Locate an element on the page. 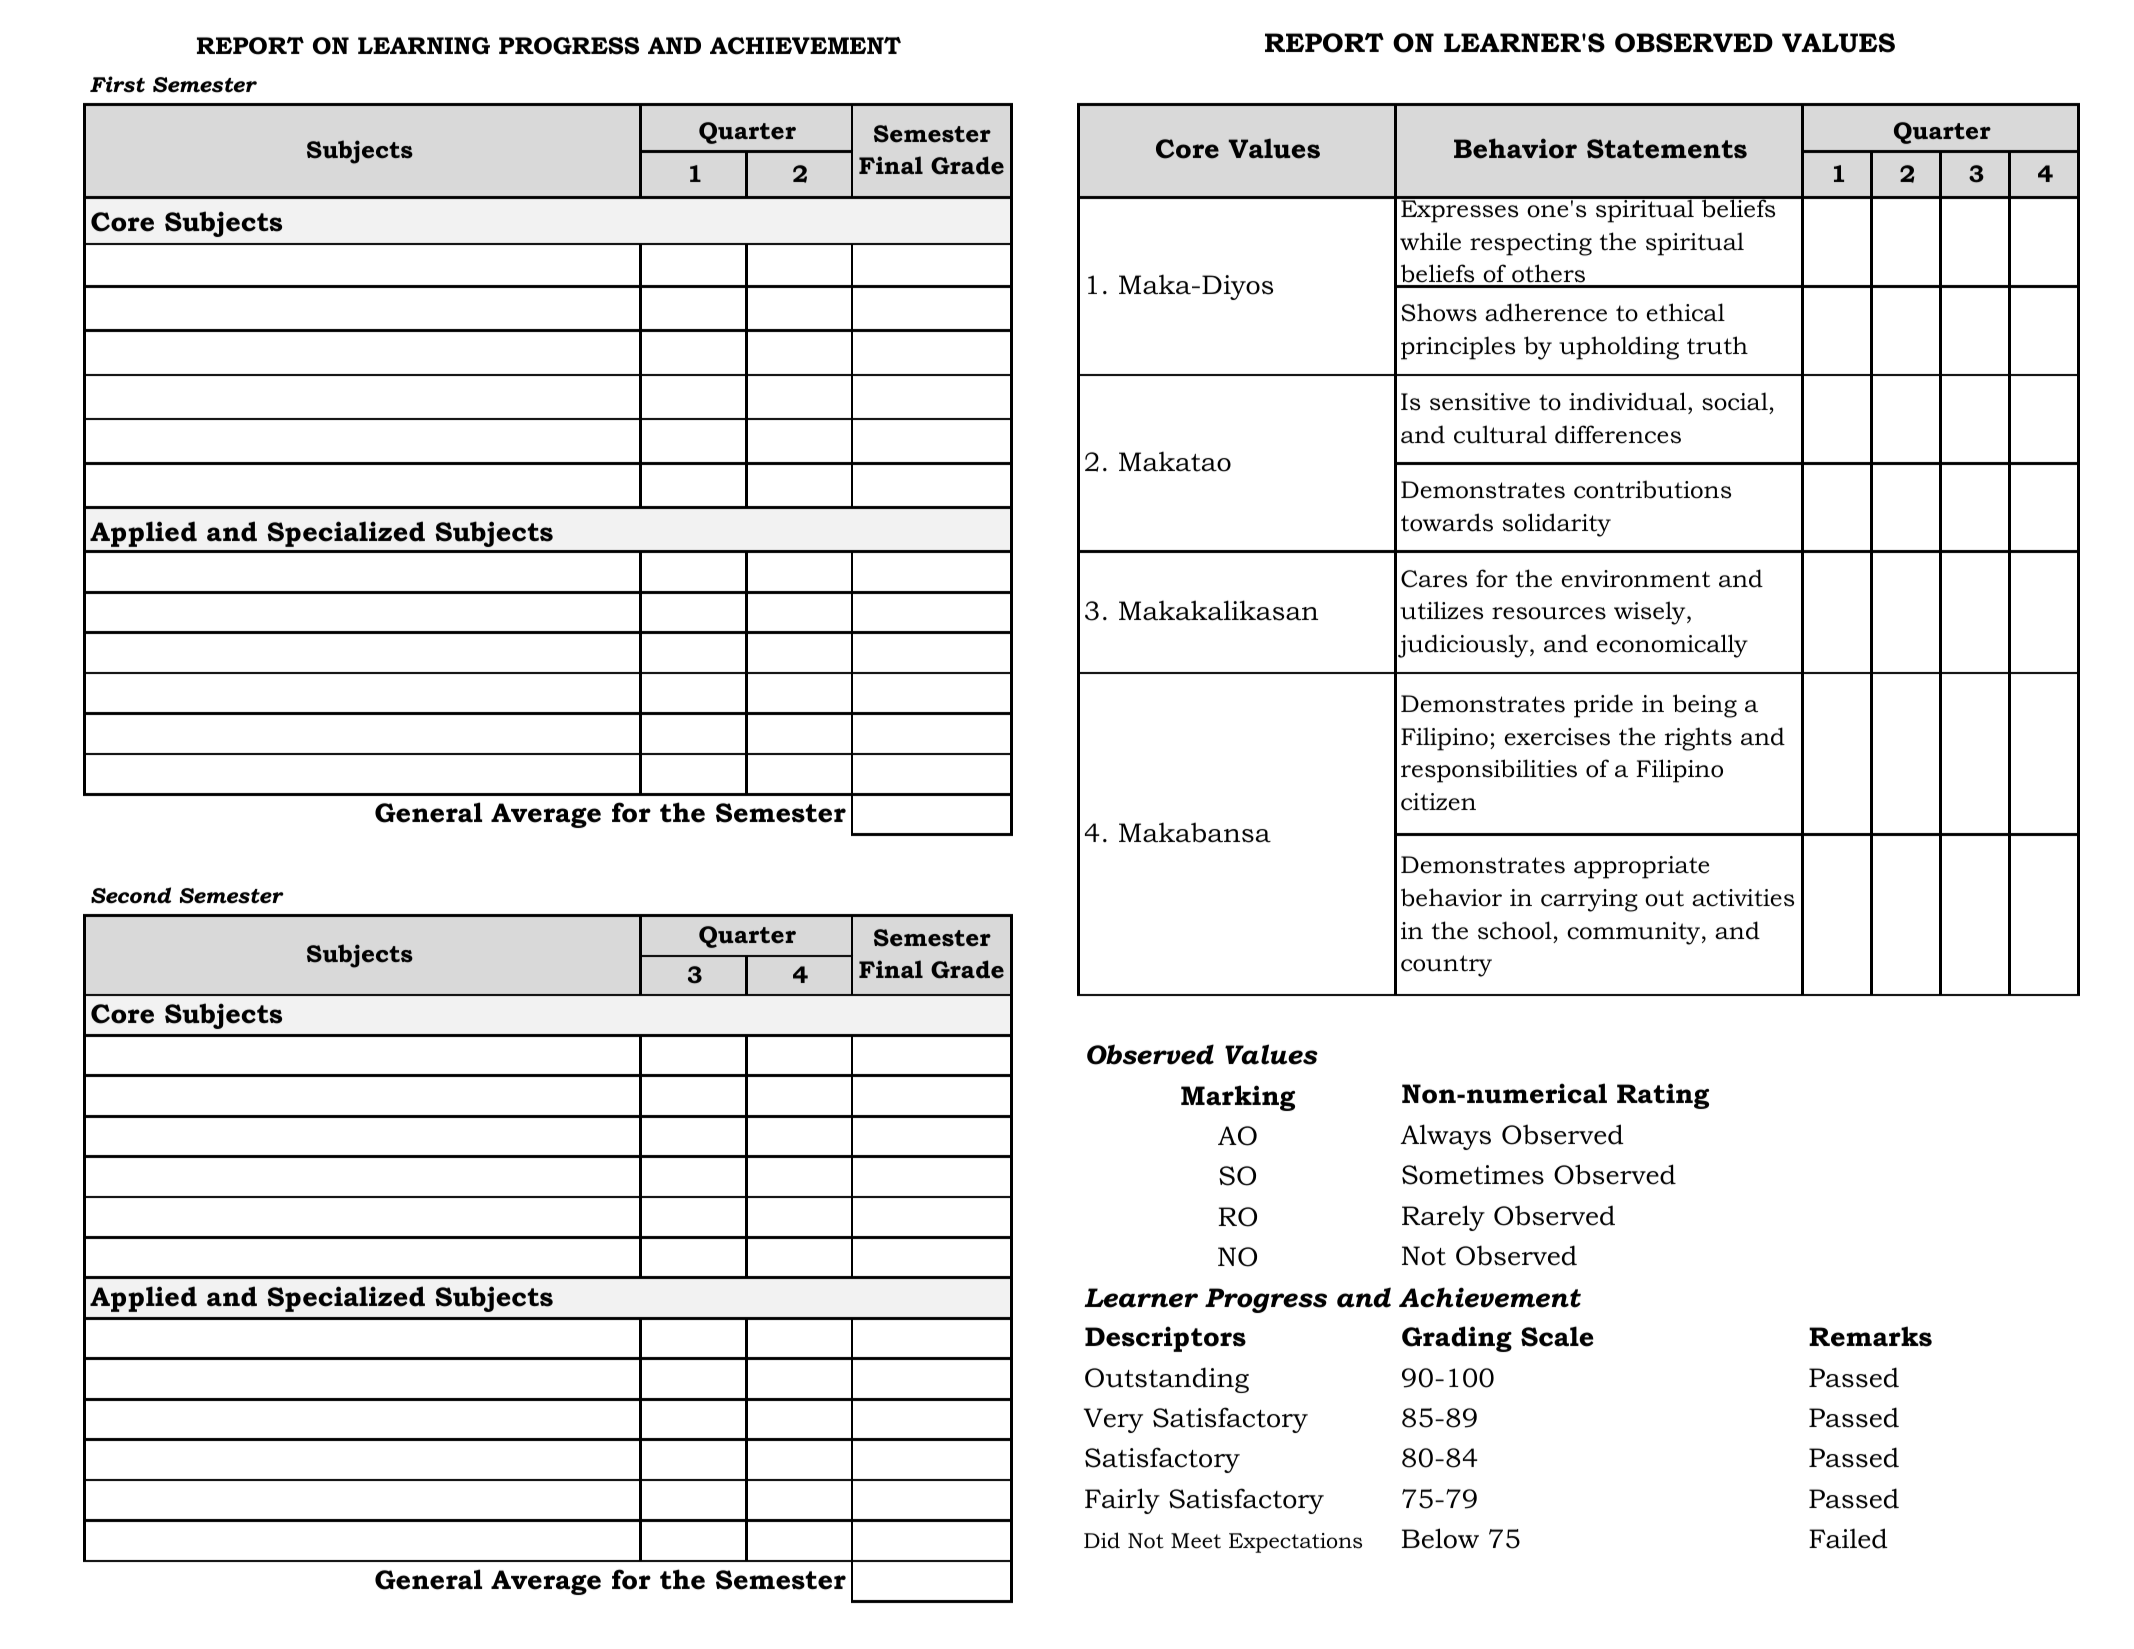 Image resolution: width=2134 pixels, height=1649 pixels. Statements is located at coordinates (1667, 149).
